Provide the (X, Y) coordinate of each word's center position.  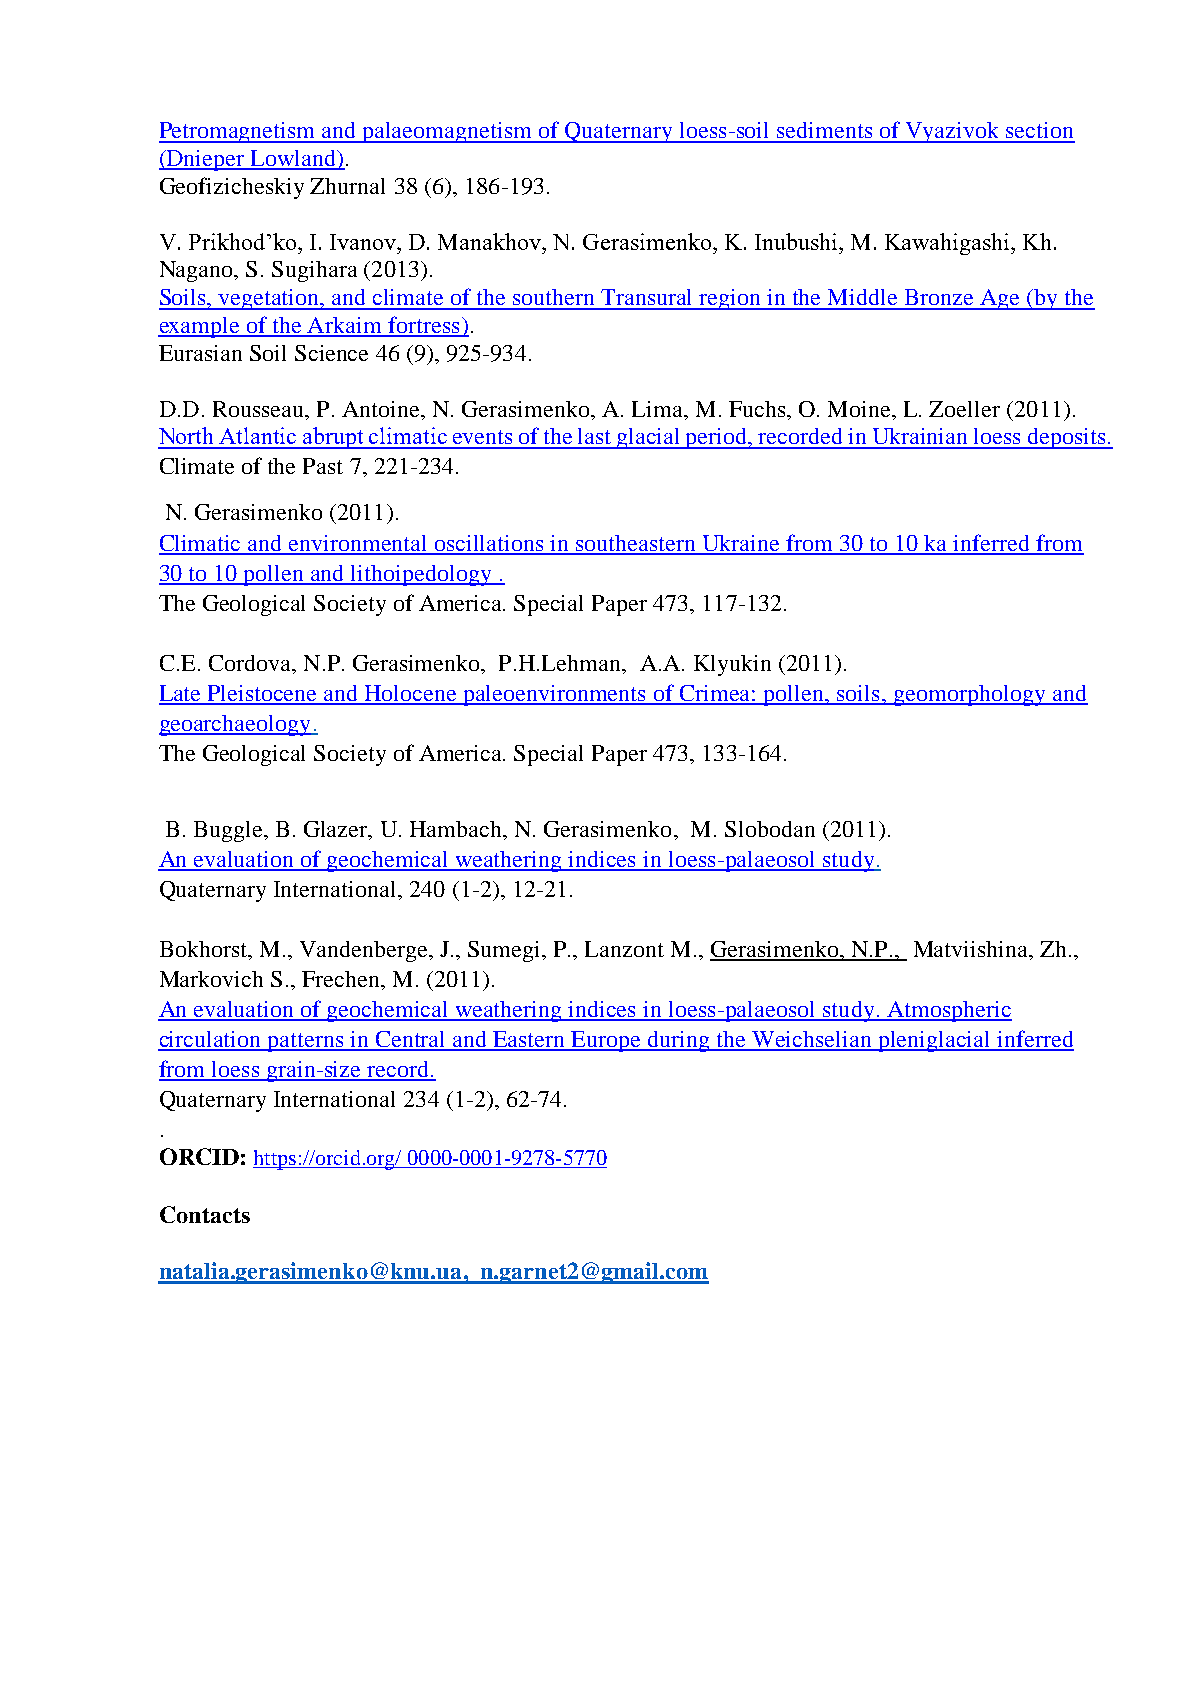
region (731, 299)
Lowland (293, 159)
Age (1000, 299)
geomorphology (969, 695)
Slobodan (770, 829)
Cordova (251, 663)
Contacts (205, 1214)
